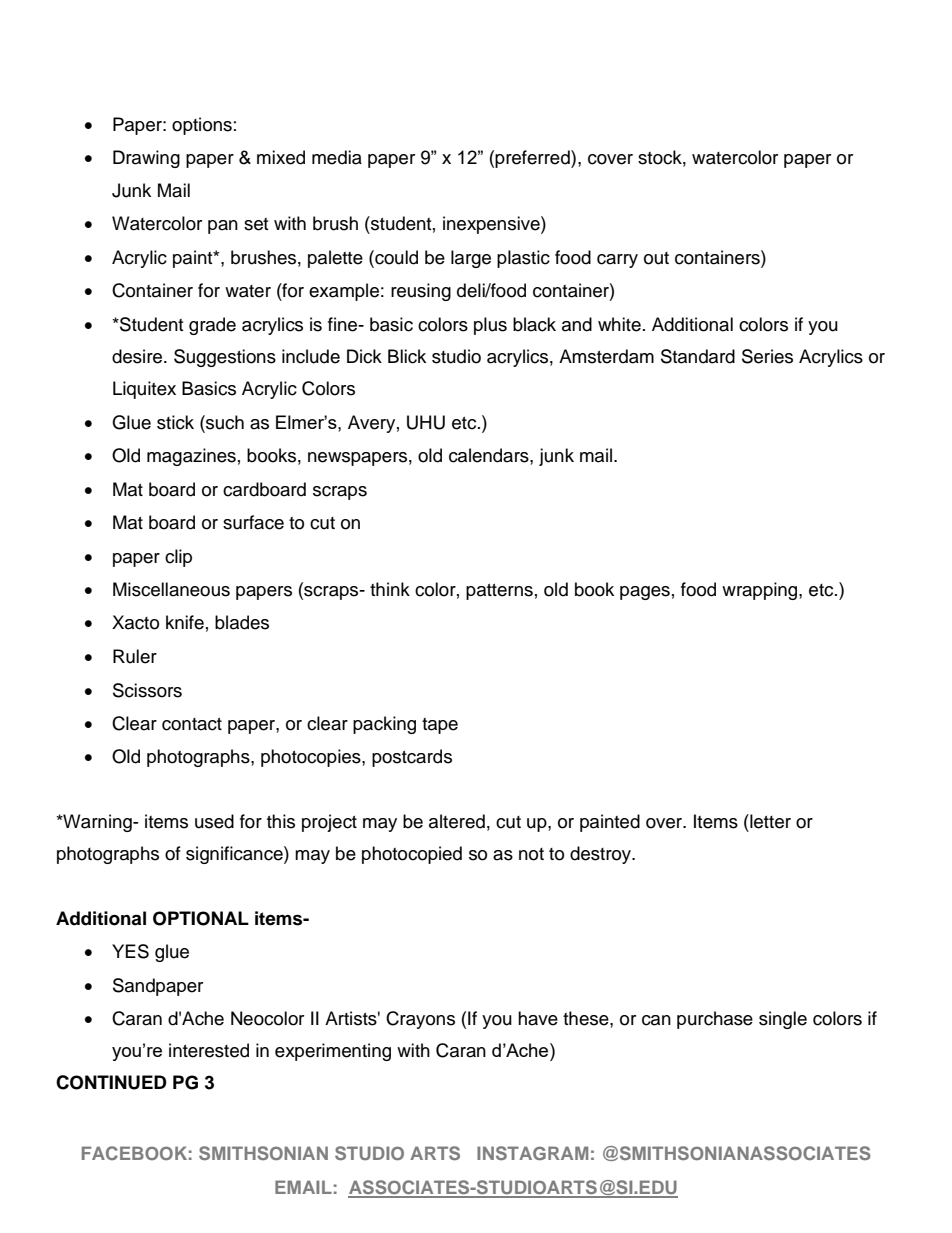  I want to click on preferred, so click(533, 159).
